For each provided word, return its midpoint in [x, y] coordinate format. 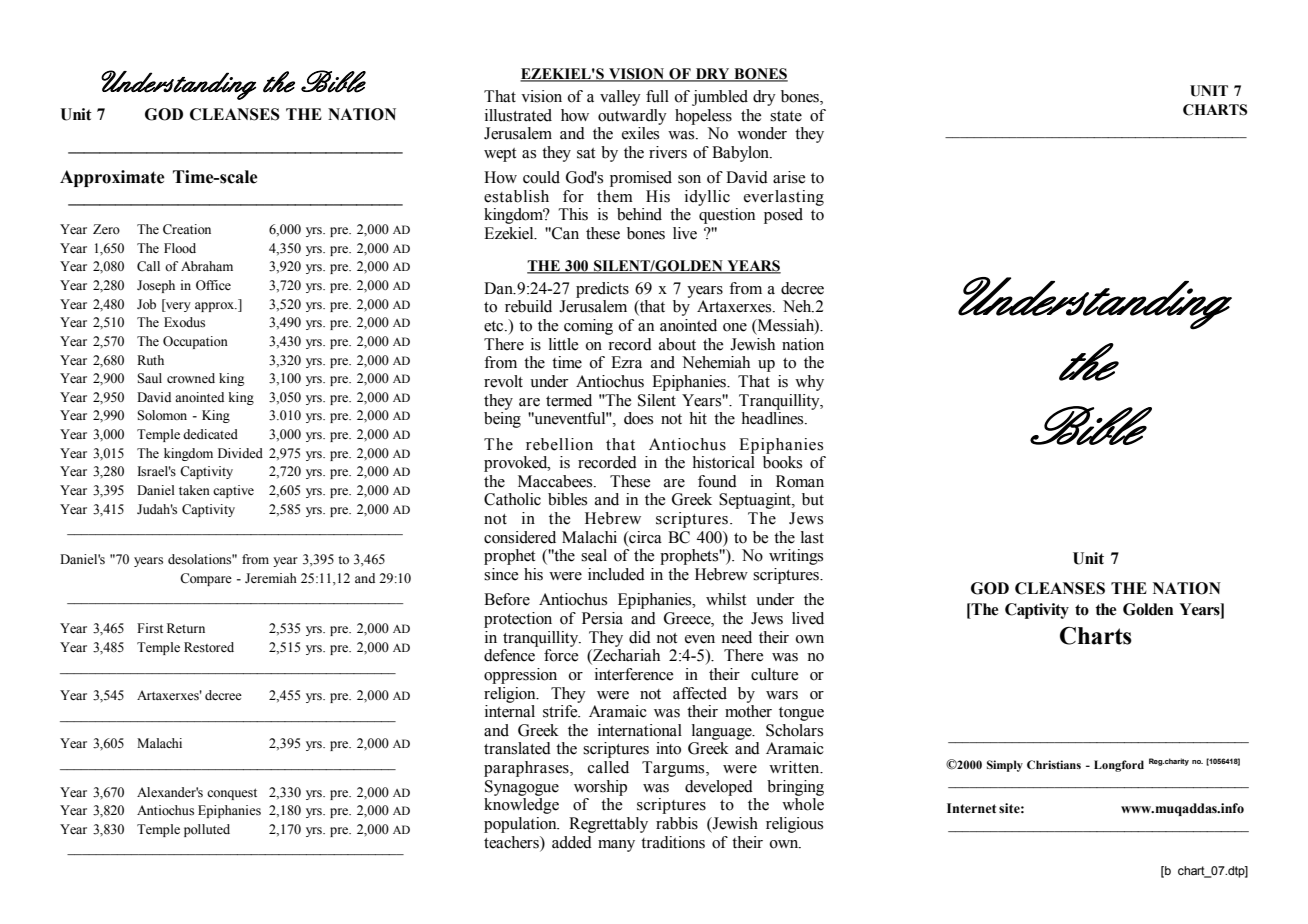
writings [796, 557]
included [616, 574]
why [809, 383]
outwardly [632, 117]
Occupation [195, 342]
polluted [207, 830]
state [786, 116]
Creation [187, 229]
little [563, 344]
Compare [206, 579]
